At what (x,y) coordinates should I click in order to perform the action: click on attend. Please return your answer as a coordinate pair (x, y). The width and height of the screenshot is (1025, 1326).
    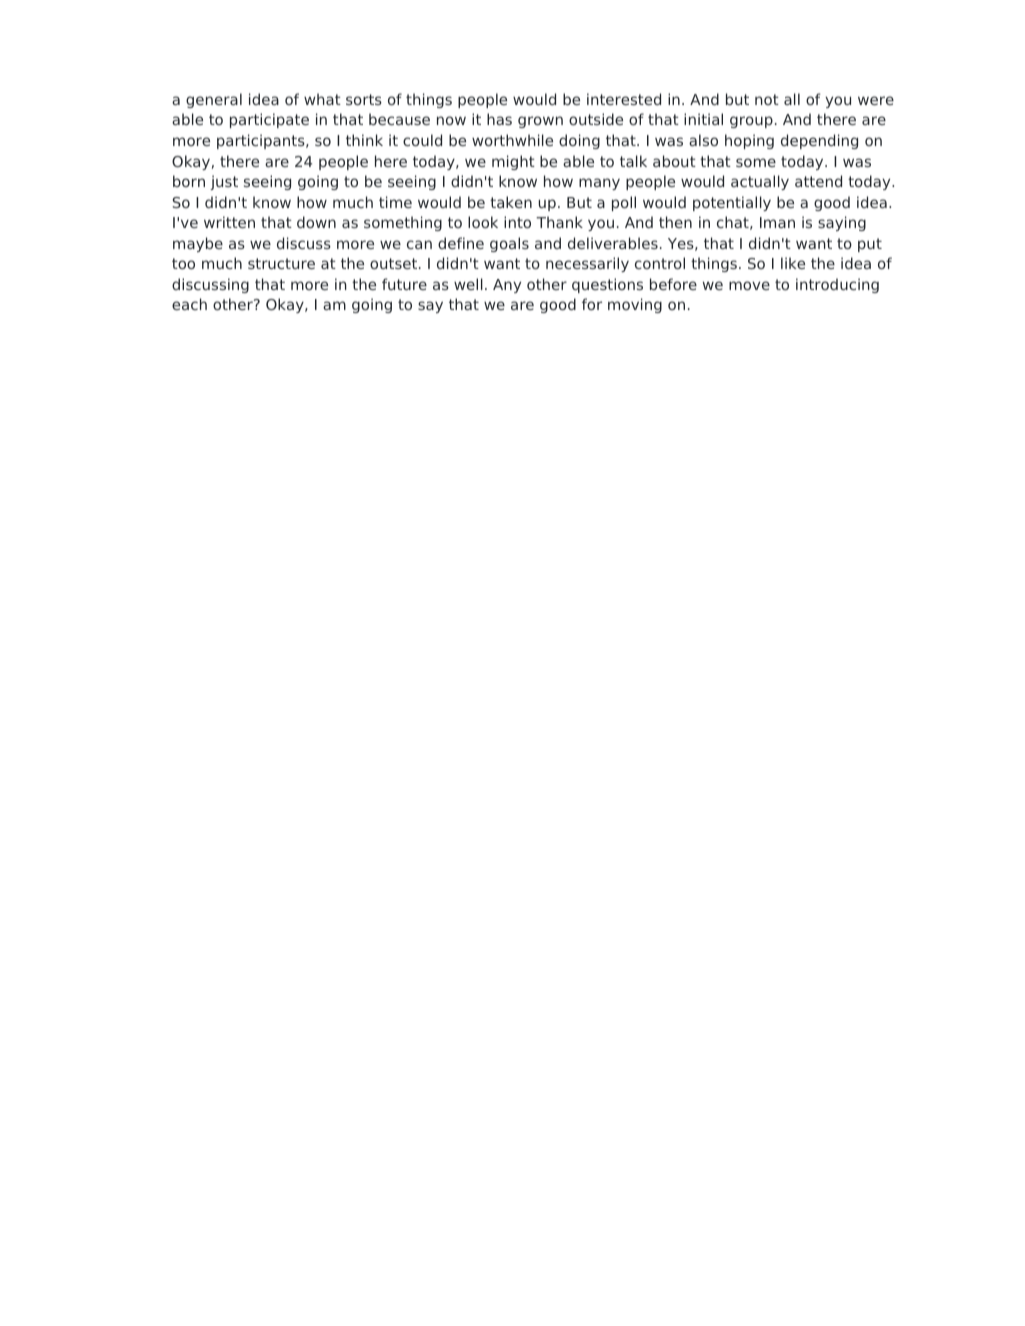
    Looking at the image, I should click on (818, 181).
